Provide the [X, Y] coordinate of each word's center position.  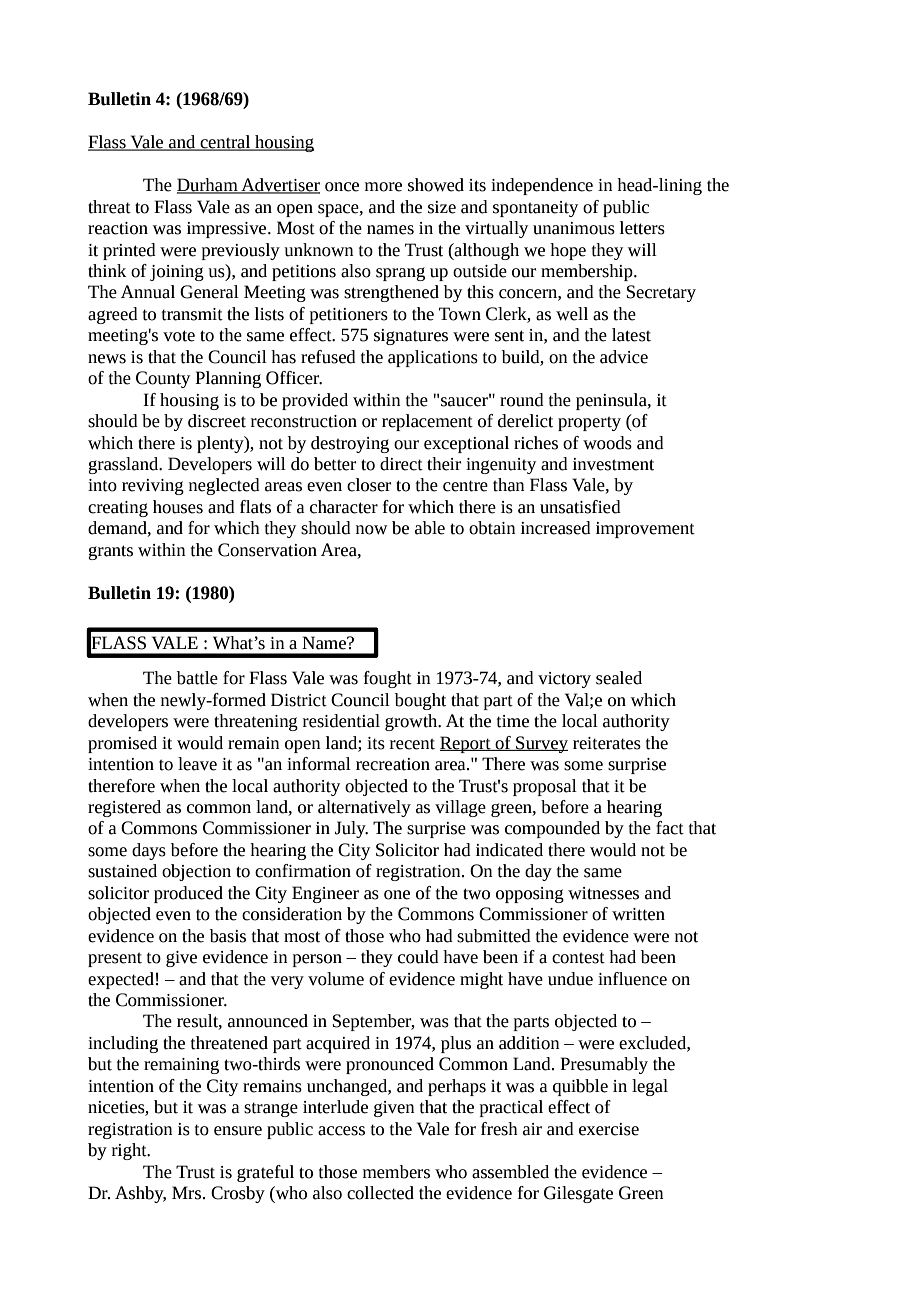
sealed [619, 678]
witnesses [603, 893]
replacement [427, 422]
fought [388, 679]
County [163, 379]
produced [188, 894]
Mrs [186, 1193]
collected [380, 1193]
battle [197, 678]
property [589, 424]
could [418, 957]
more [383, 187]
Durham [208, 186]
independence [542, 186]
